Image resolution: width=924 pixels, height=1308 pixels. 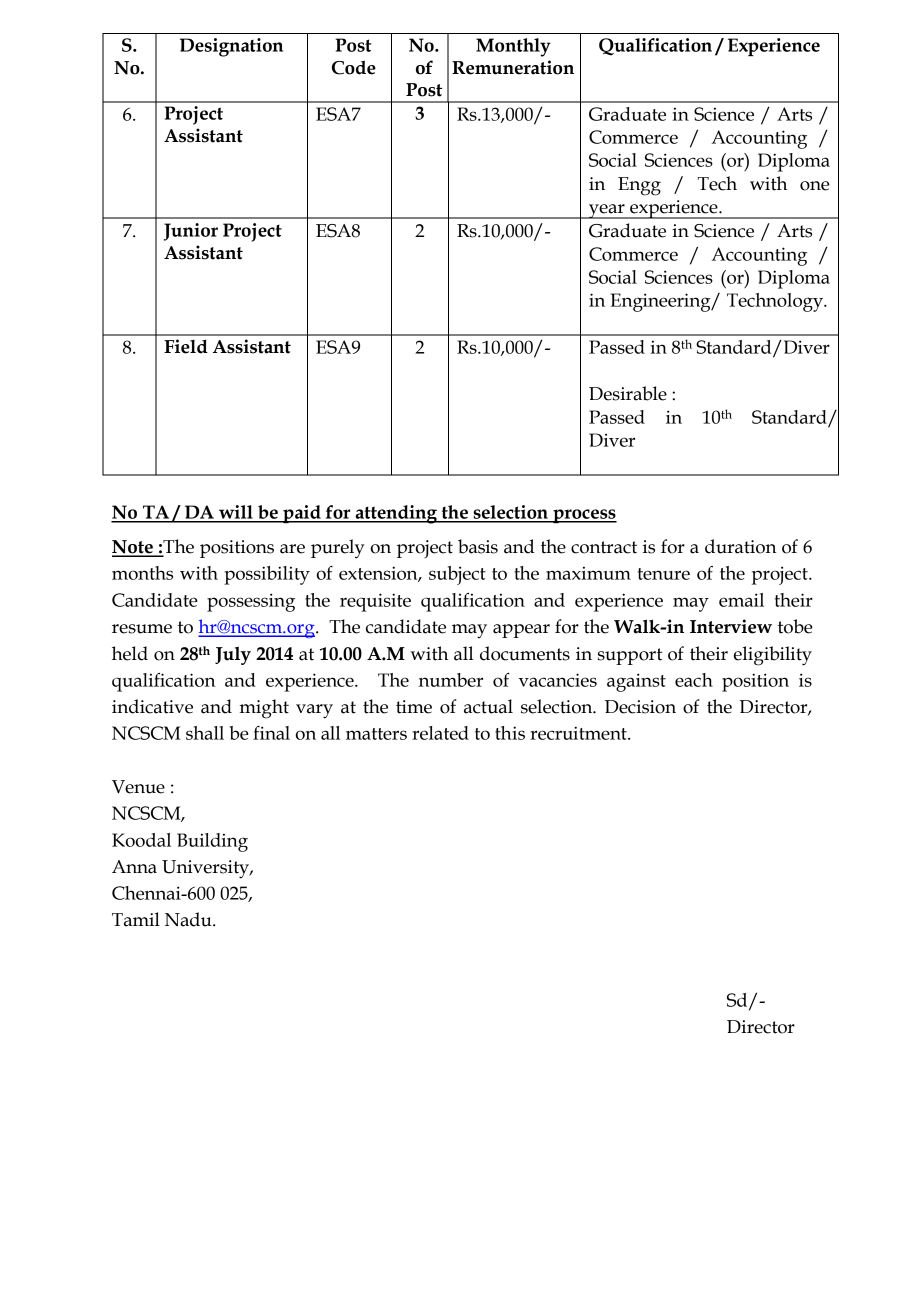 I want to click on number, so click(x=451, y=680).
